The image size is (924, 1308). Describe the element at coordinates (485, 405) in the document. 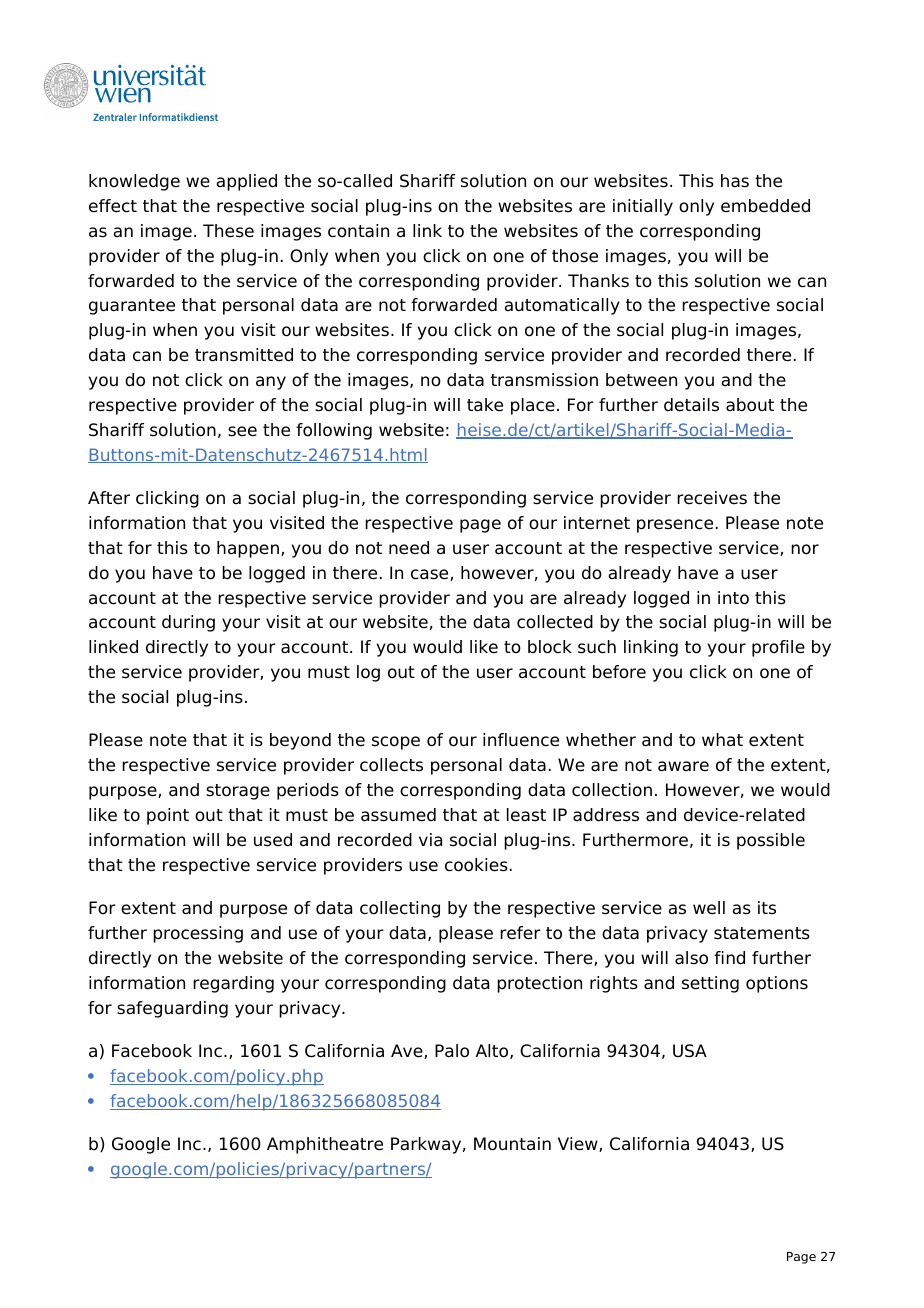

I see `take` at that location.
